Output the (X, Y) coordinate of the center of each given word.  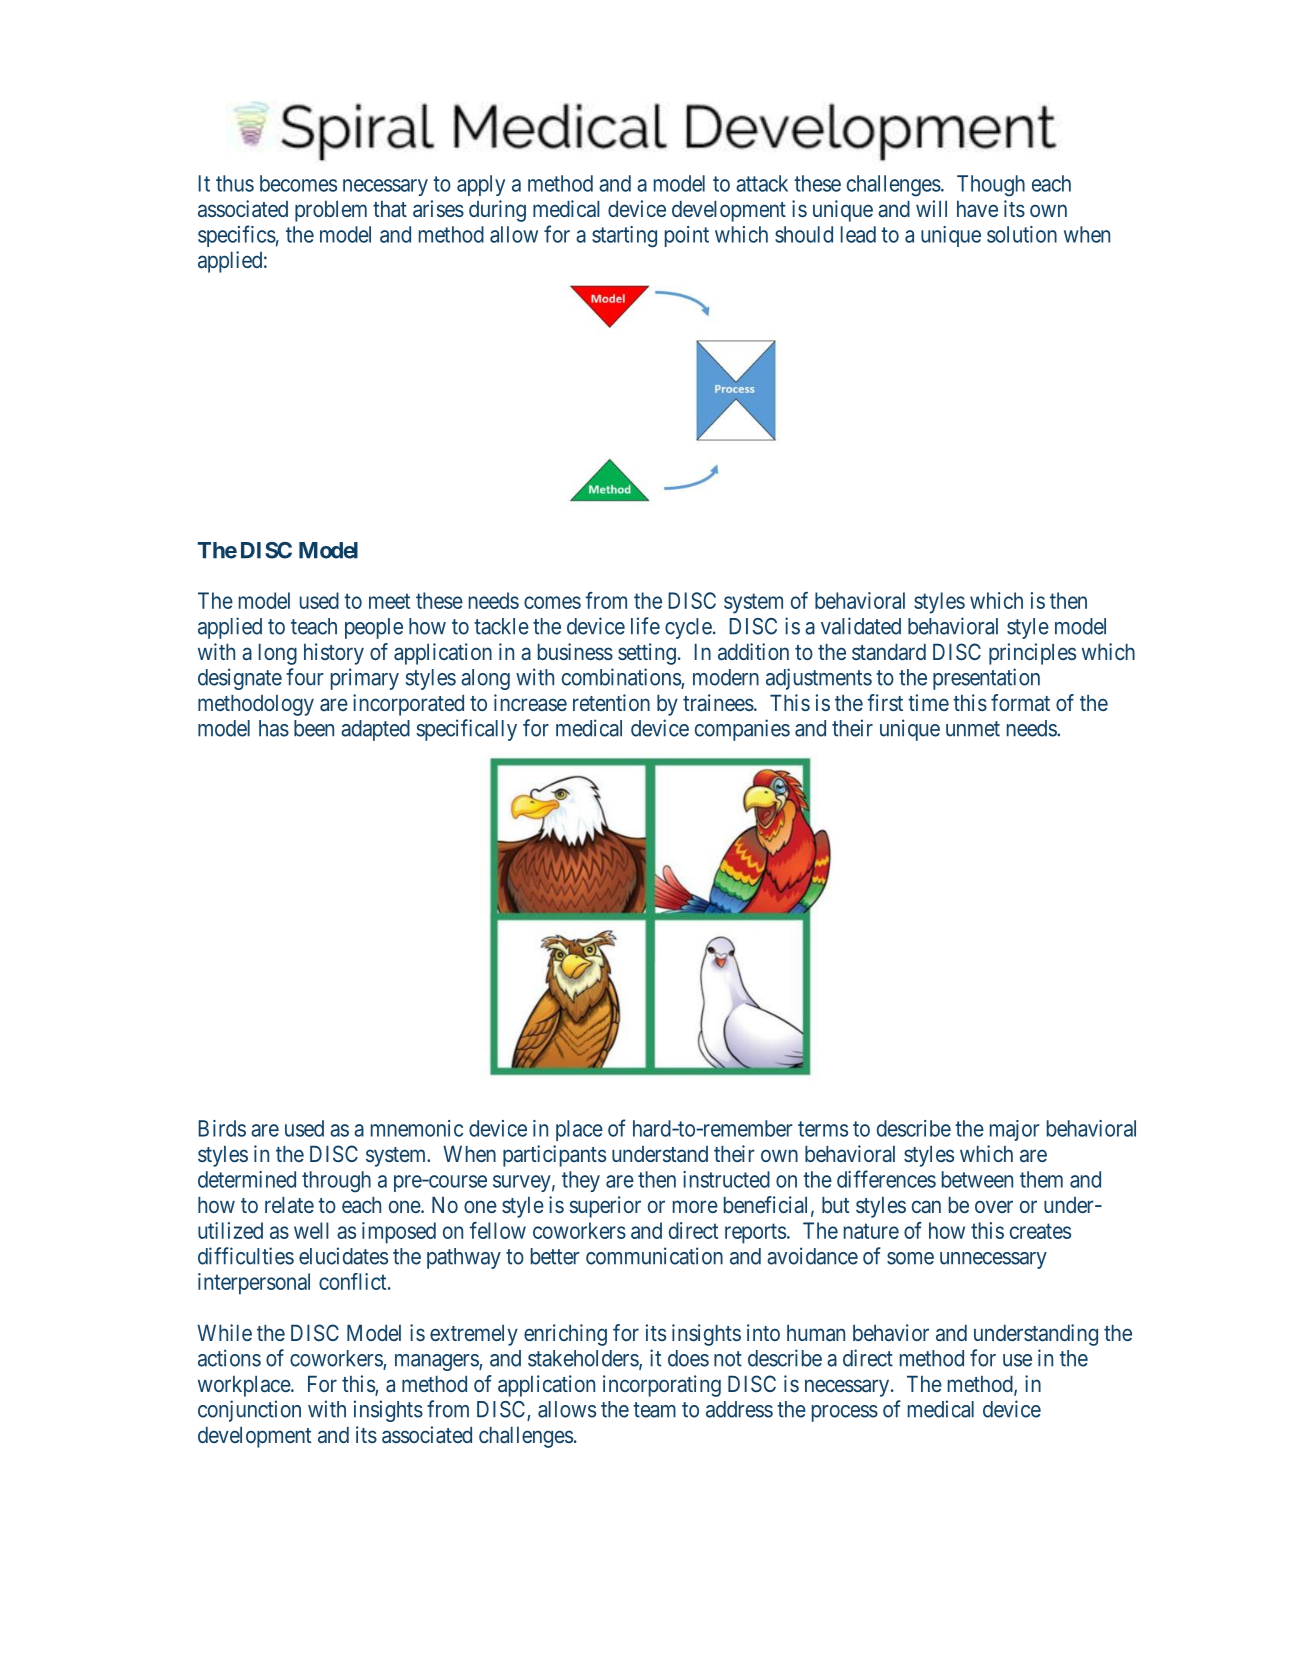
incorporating (662, 1386)
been (314, 728)
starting (624, 237)
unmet (973, 729)
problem (331, 211)
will (931, 208)
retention (611, 702)
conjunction (249, 1411)
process (845, 1413)
